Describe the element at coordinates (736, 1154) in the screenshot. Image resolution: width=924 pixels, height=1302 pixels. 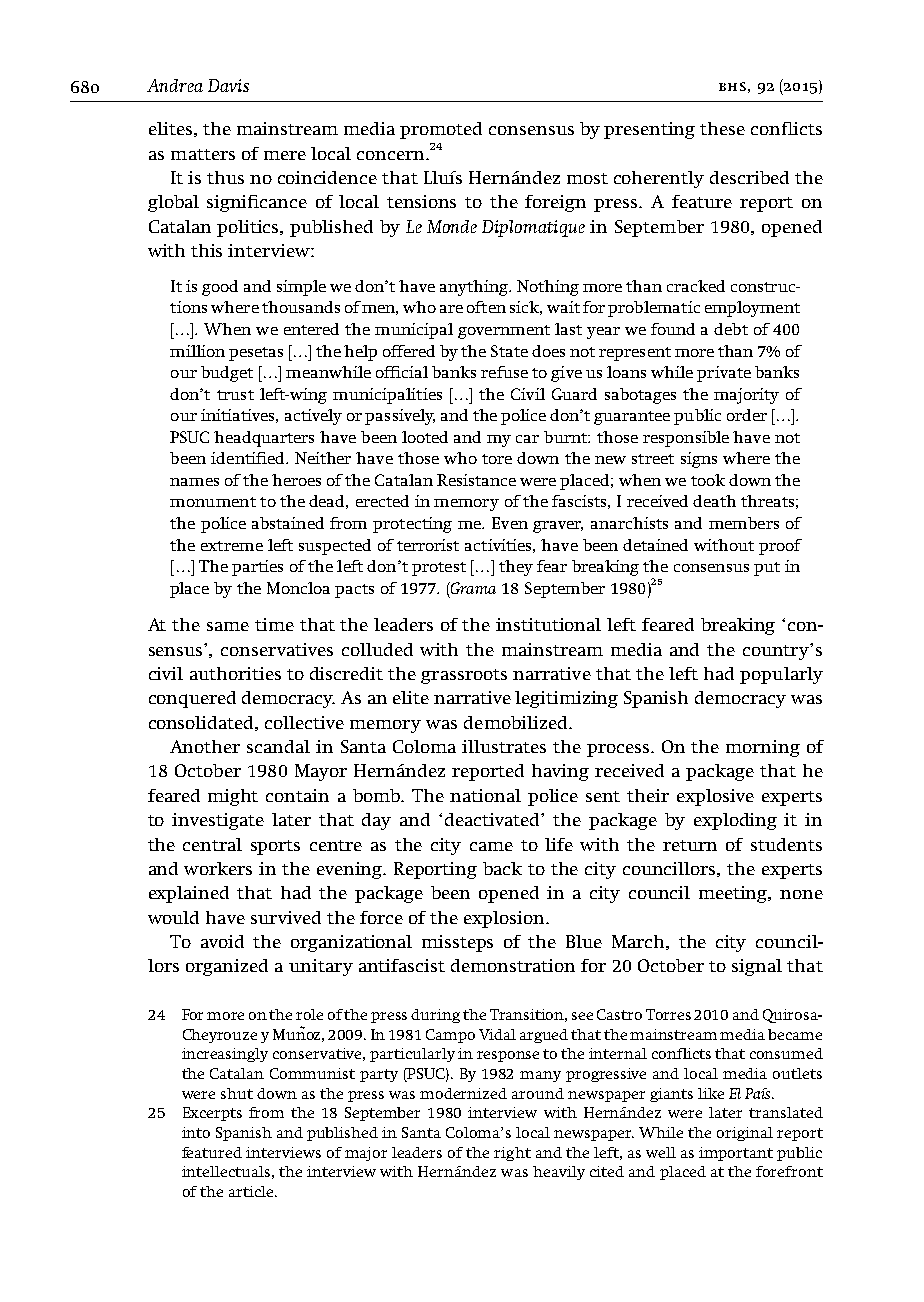
I see `important` at that location.
